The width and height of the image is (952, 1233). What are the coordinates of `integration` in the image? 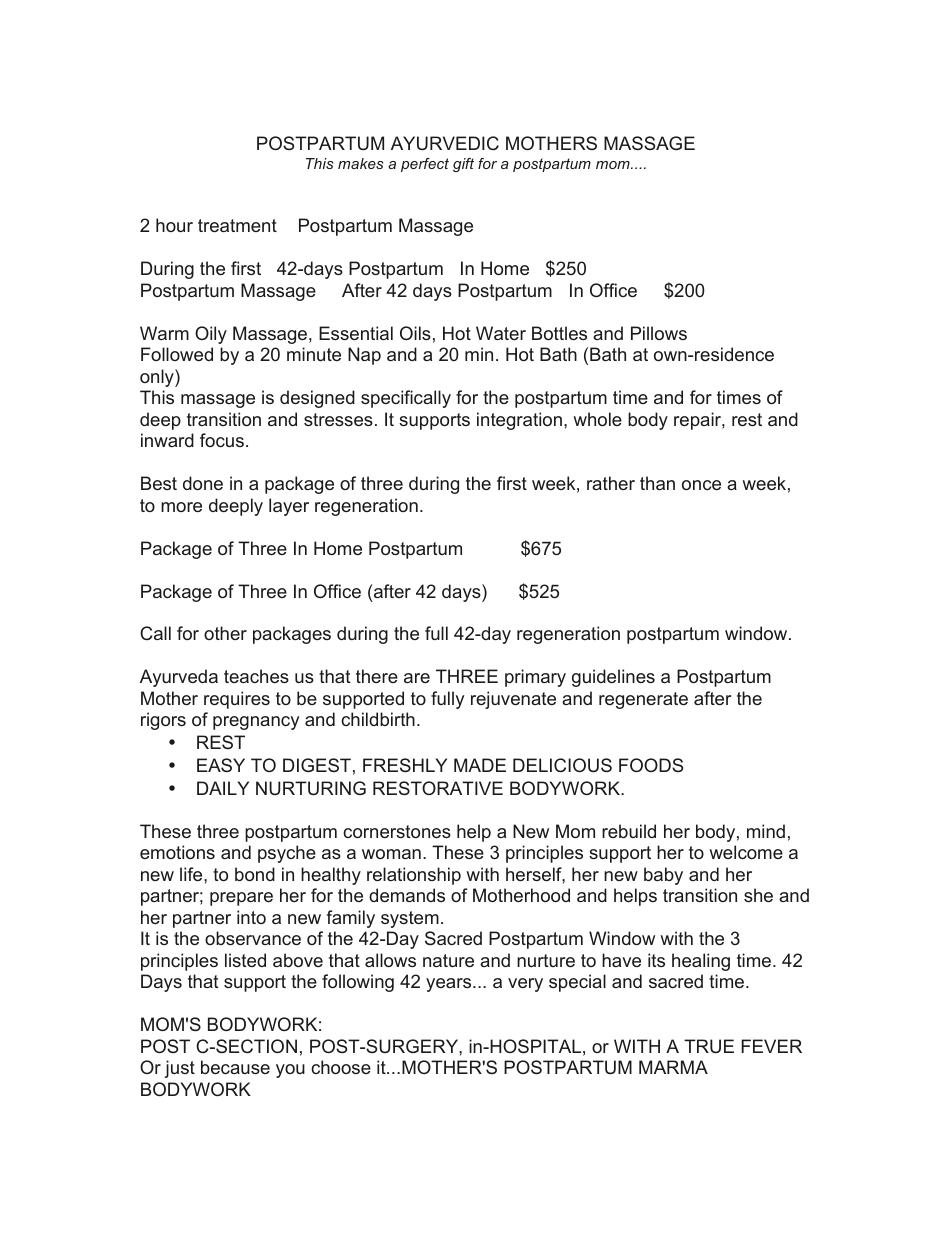 It's located at (519, 421).
